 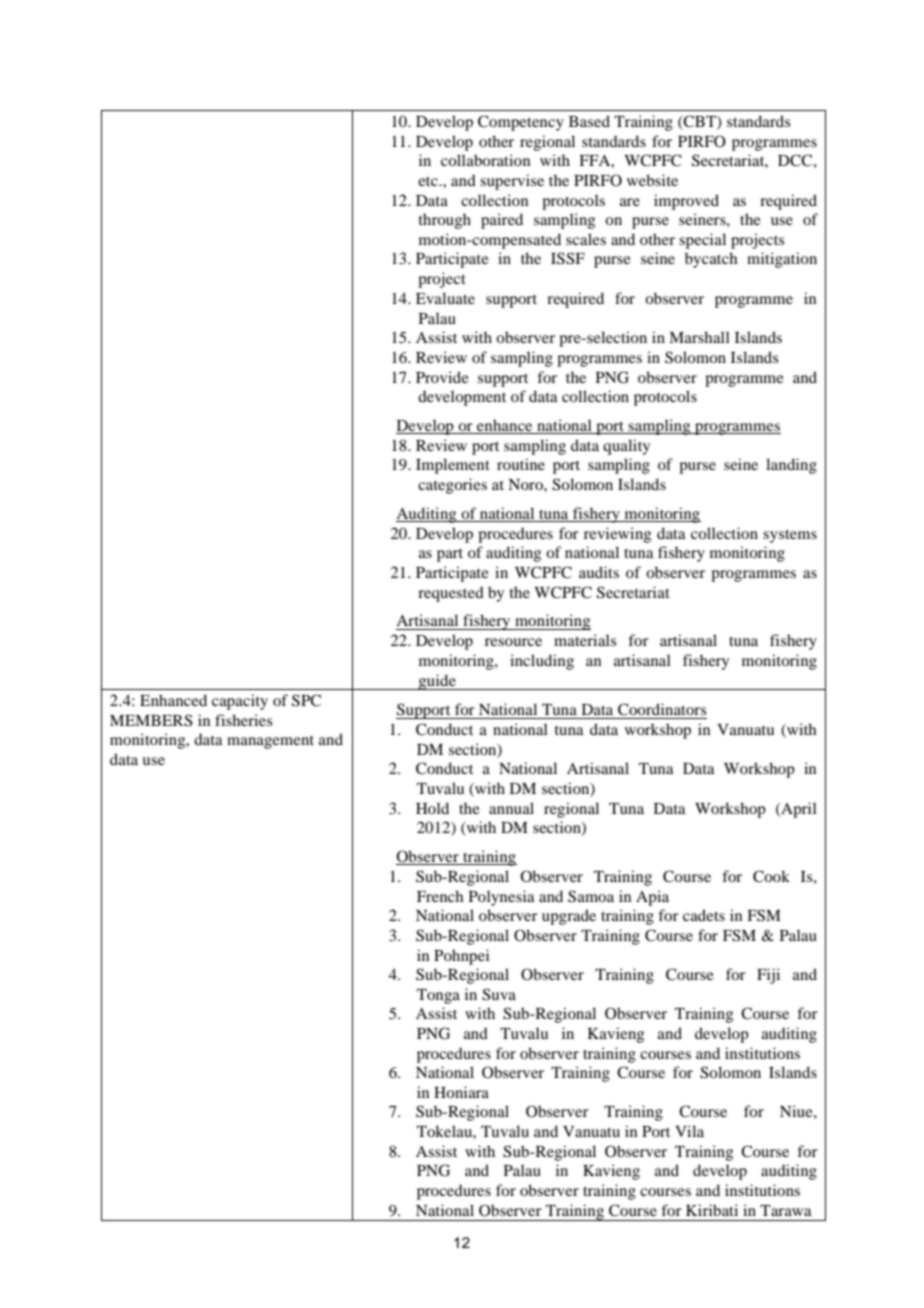 I want to click on Kiribati, so click(x=712, y=1210).
